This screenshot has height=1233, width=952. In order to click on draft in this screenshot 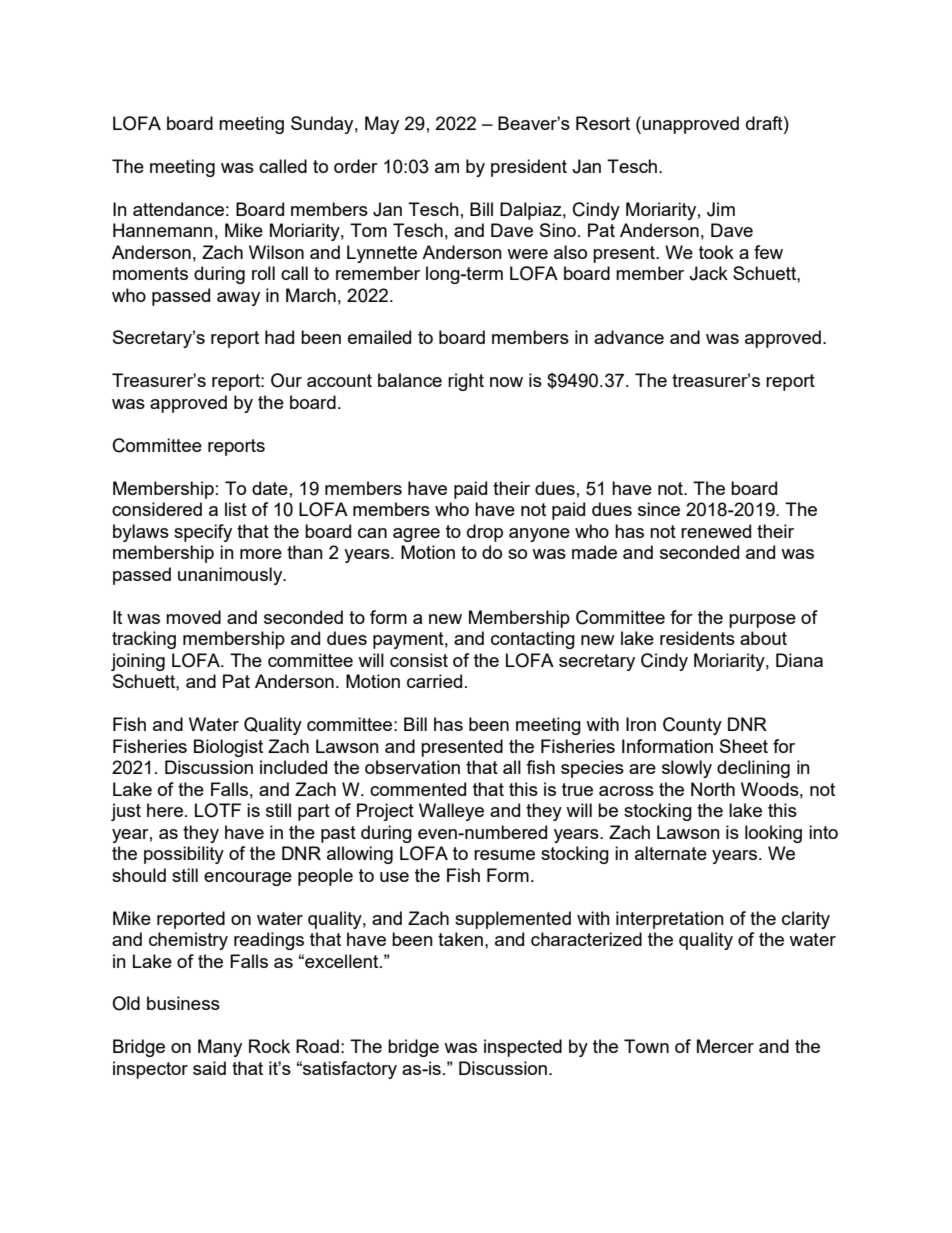, I will do `click(765, 123)`.
